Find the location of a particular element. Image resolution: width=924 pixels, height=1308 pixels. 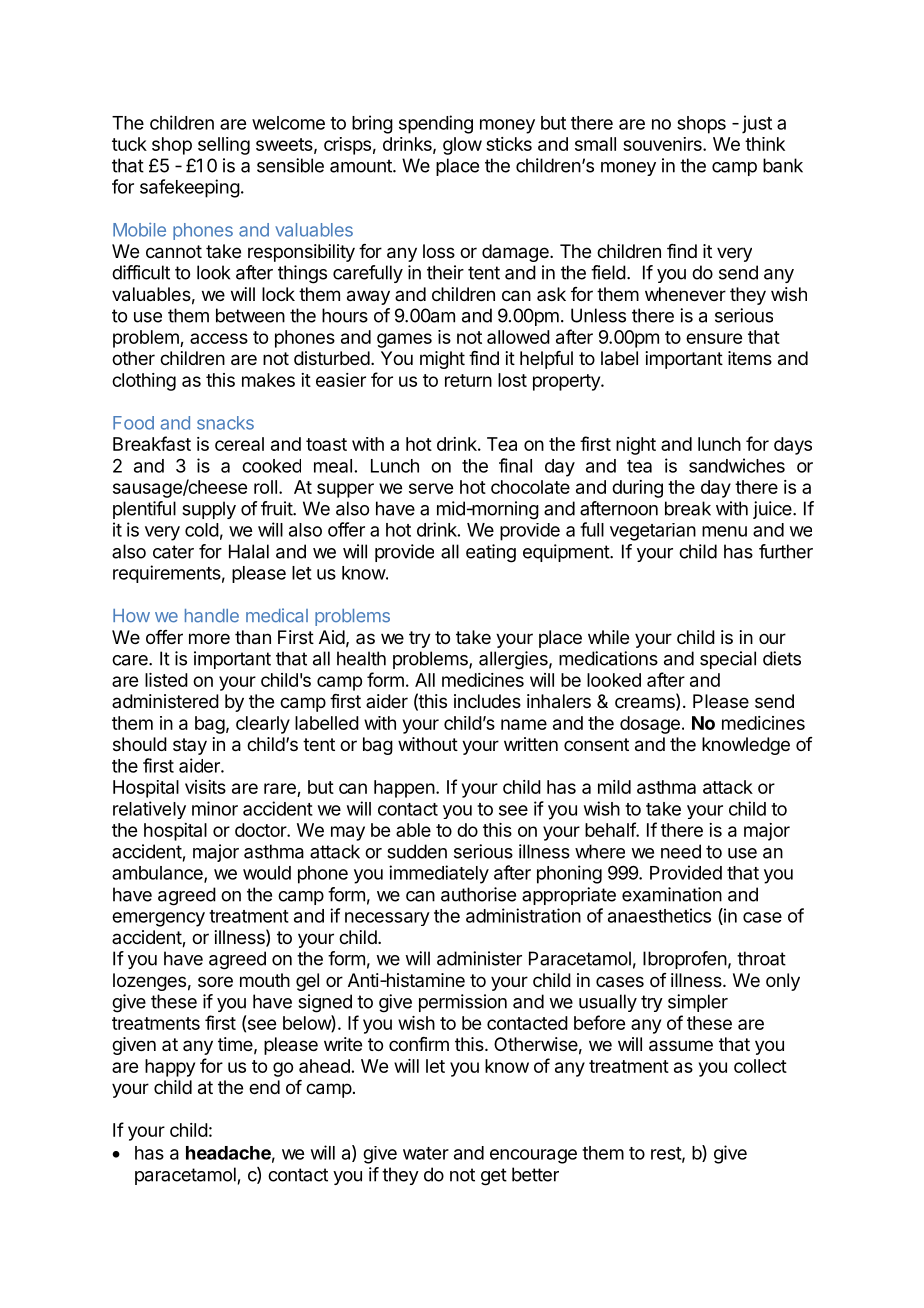

selling is located at coordinates (224, 146).
